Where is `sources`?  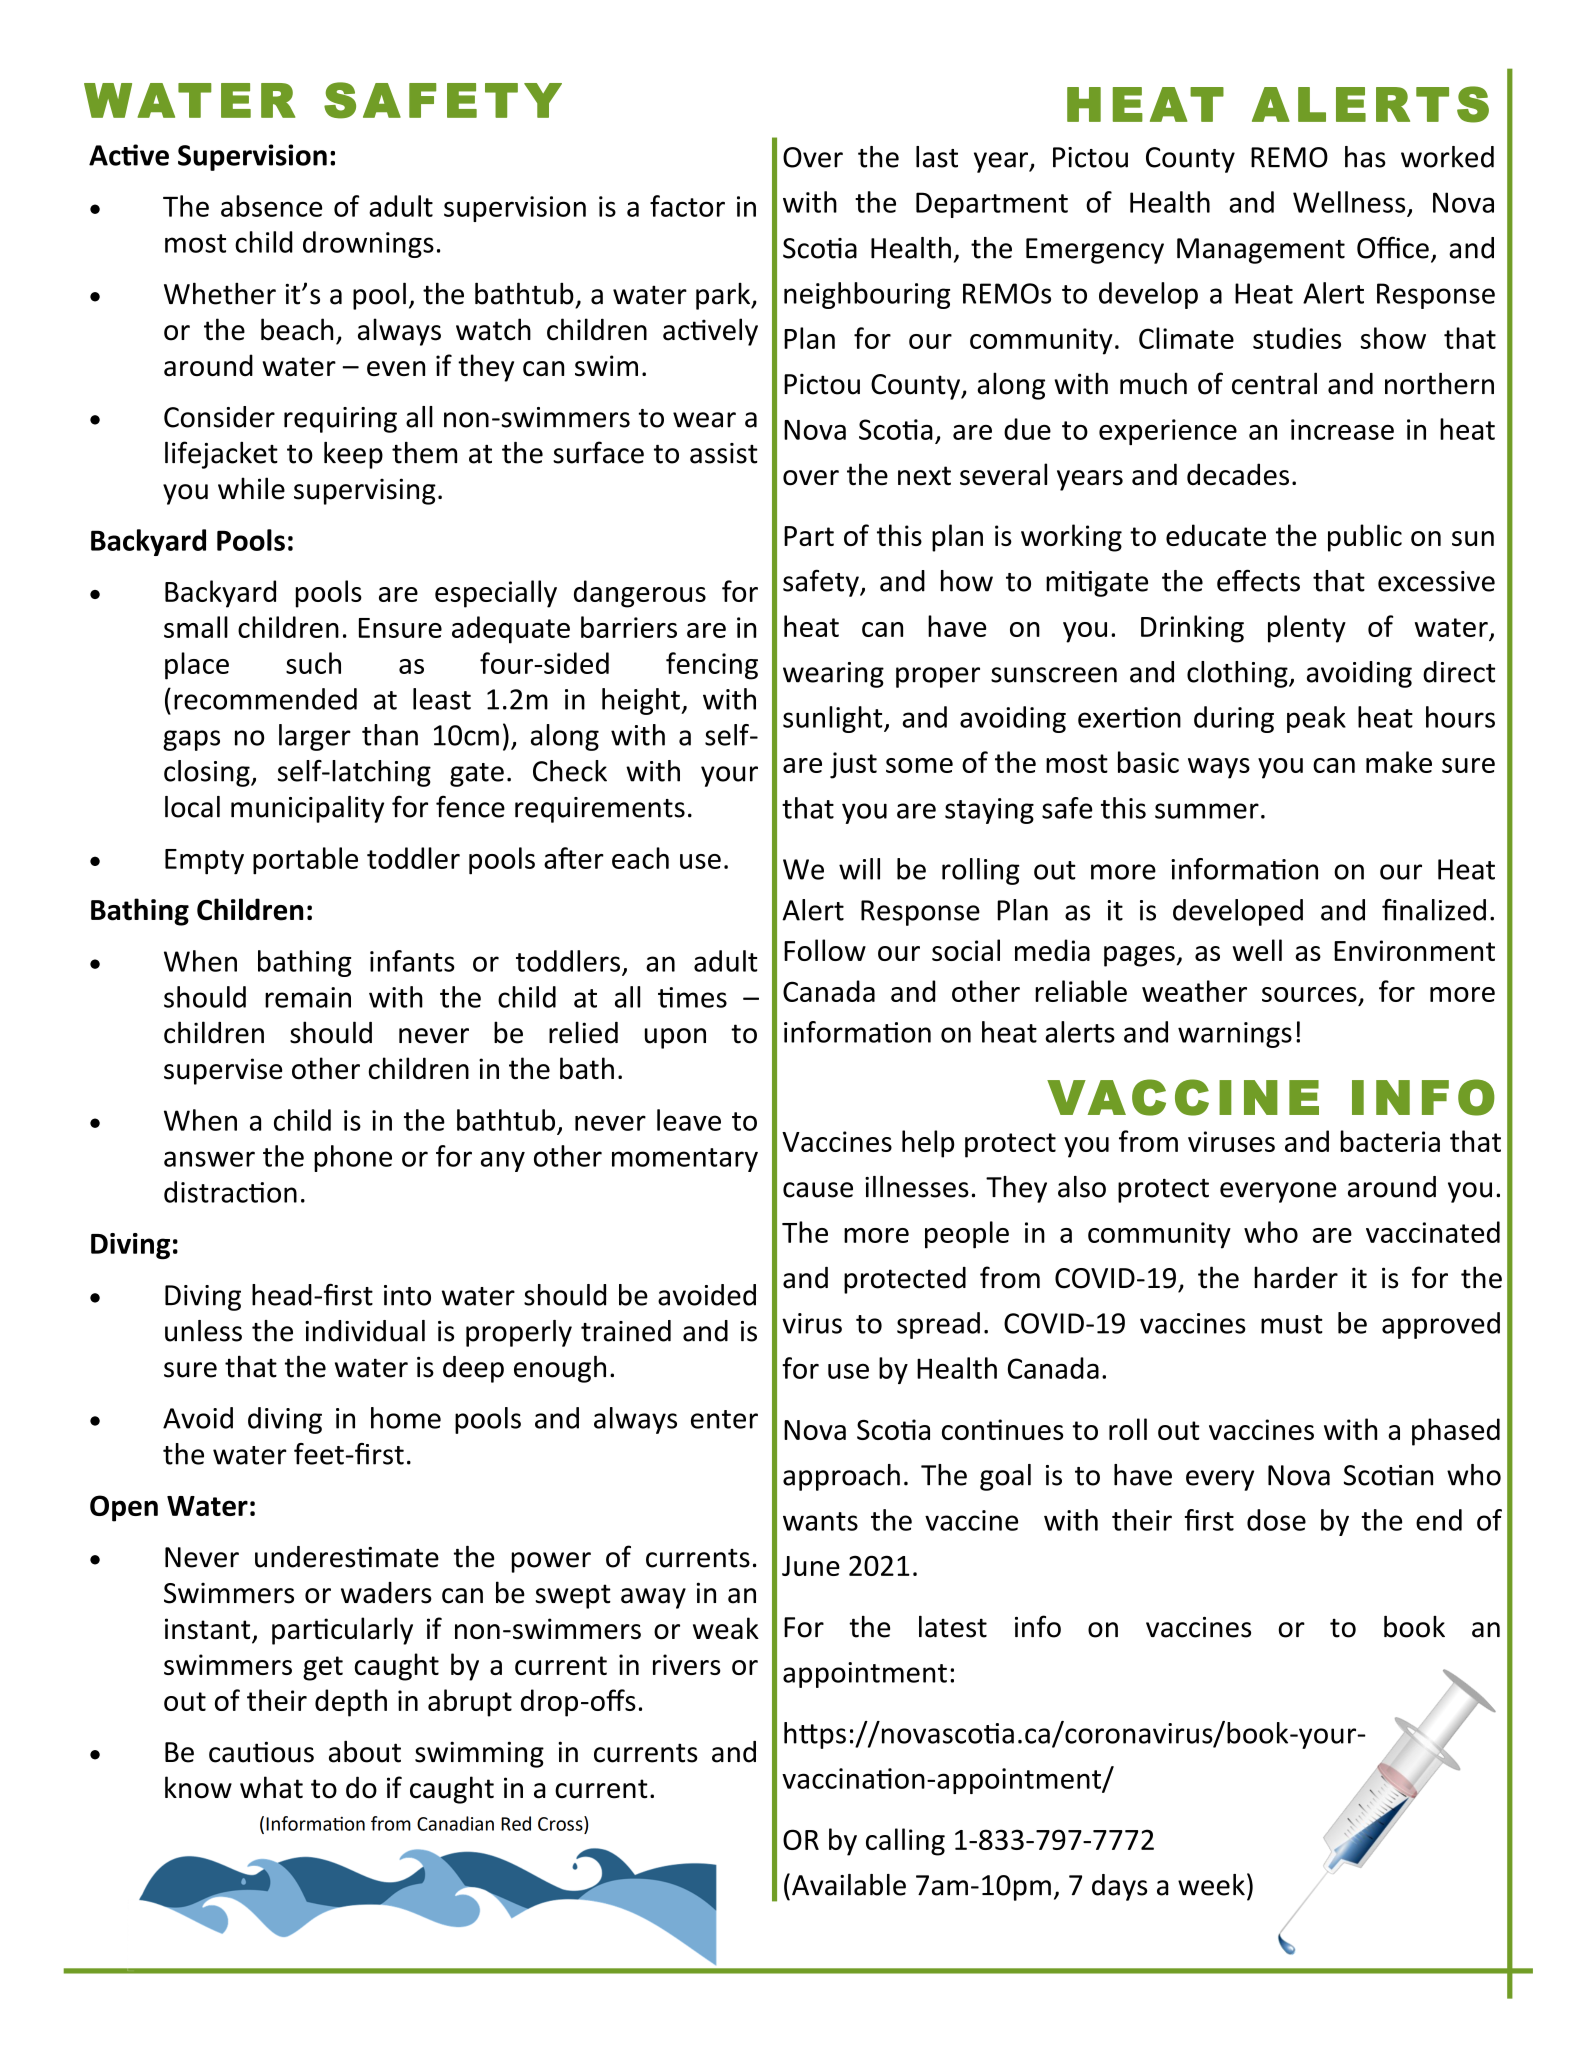
sources is located at coordinates (1309, 994).
